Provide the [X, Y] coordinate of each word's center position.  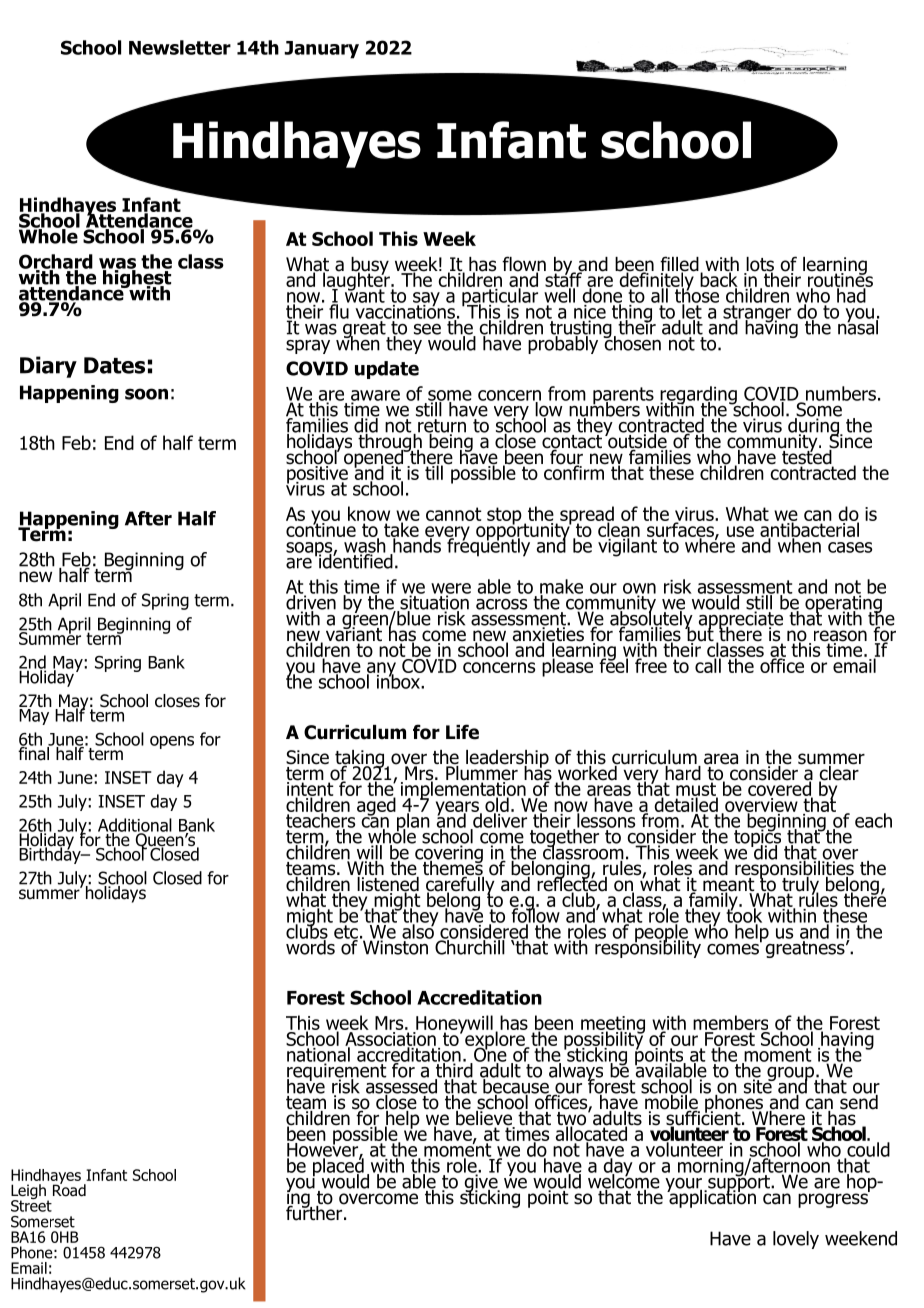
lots [759, 265]
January [321, 50]
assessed [401, 1086]
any [382, 670]
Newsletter [180, 47]
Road [69, 1189]
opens [172, 742]
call [709, 664]
